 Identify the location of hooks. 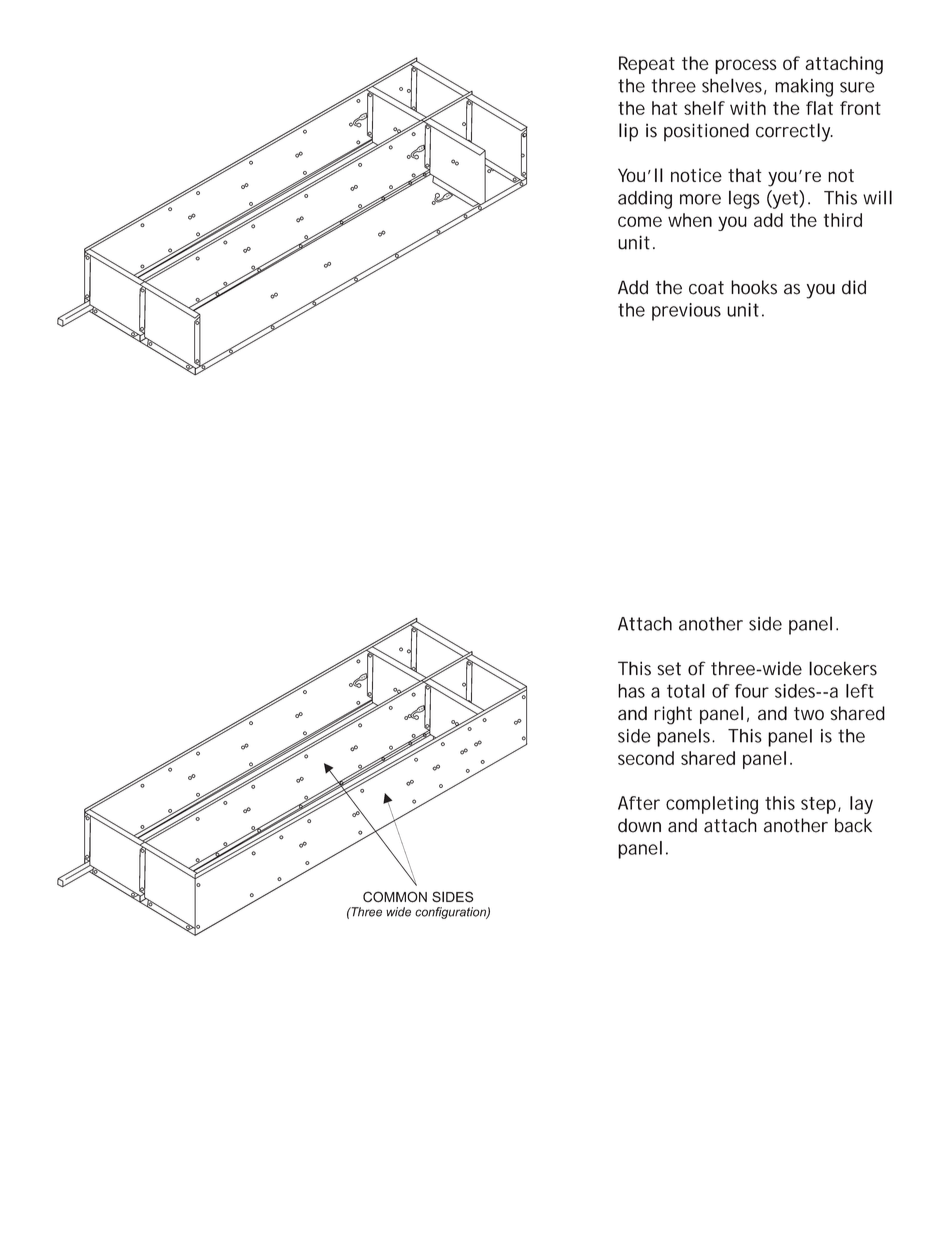
(754, 287).
